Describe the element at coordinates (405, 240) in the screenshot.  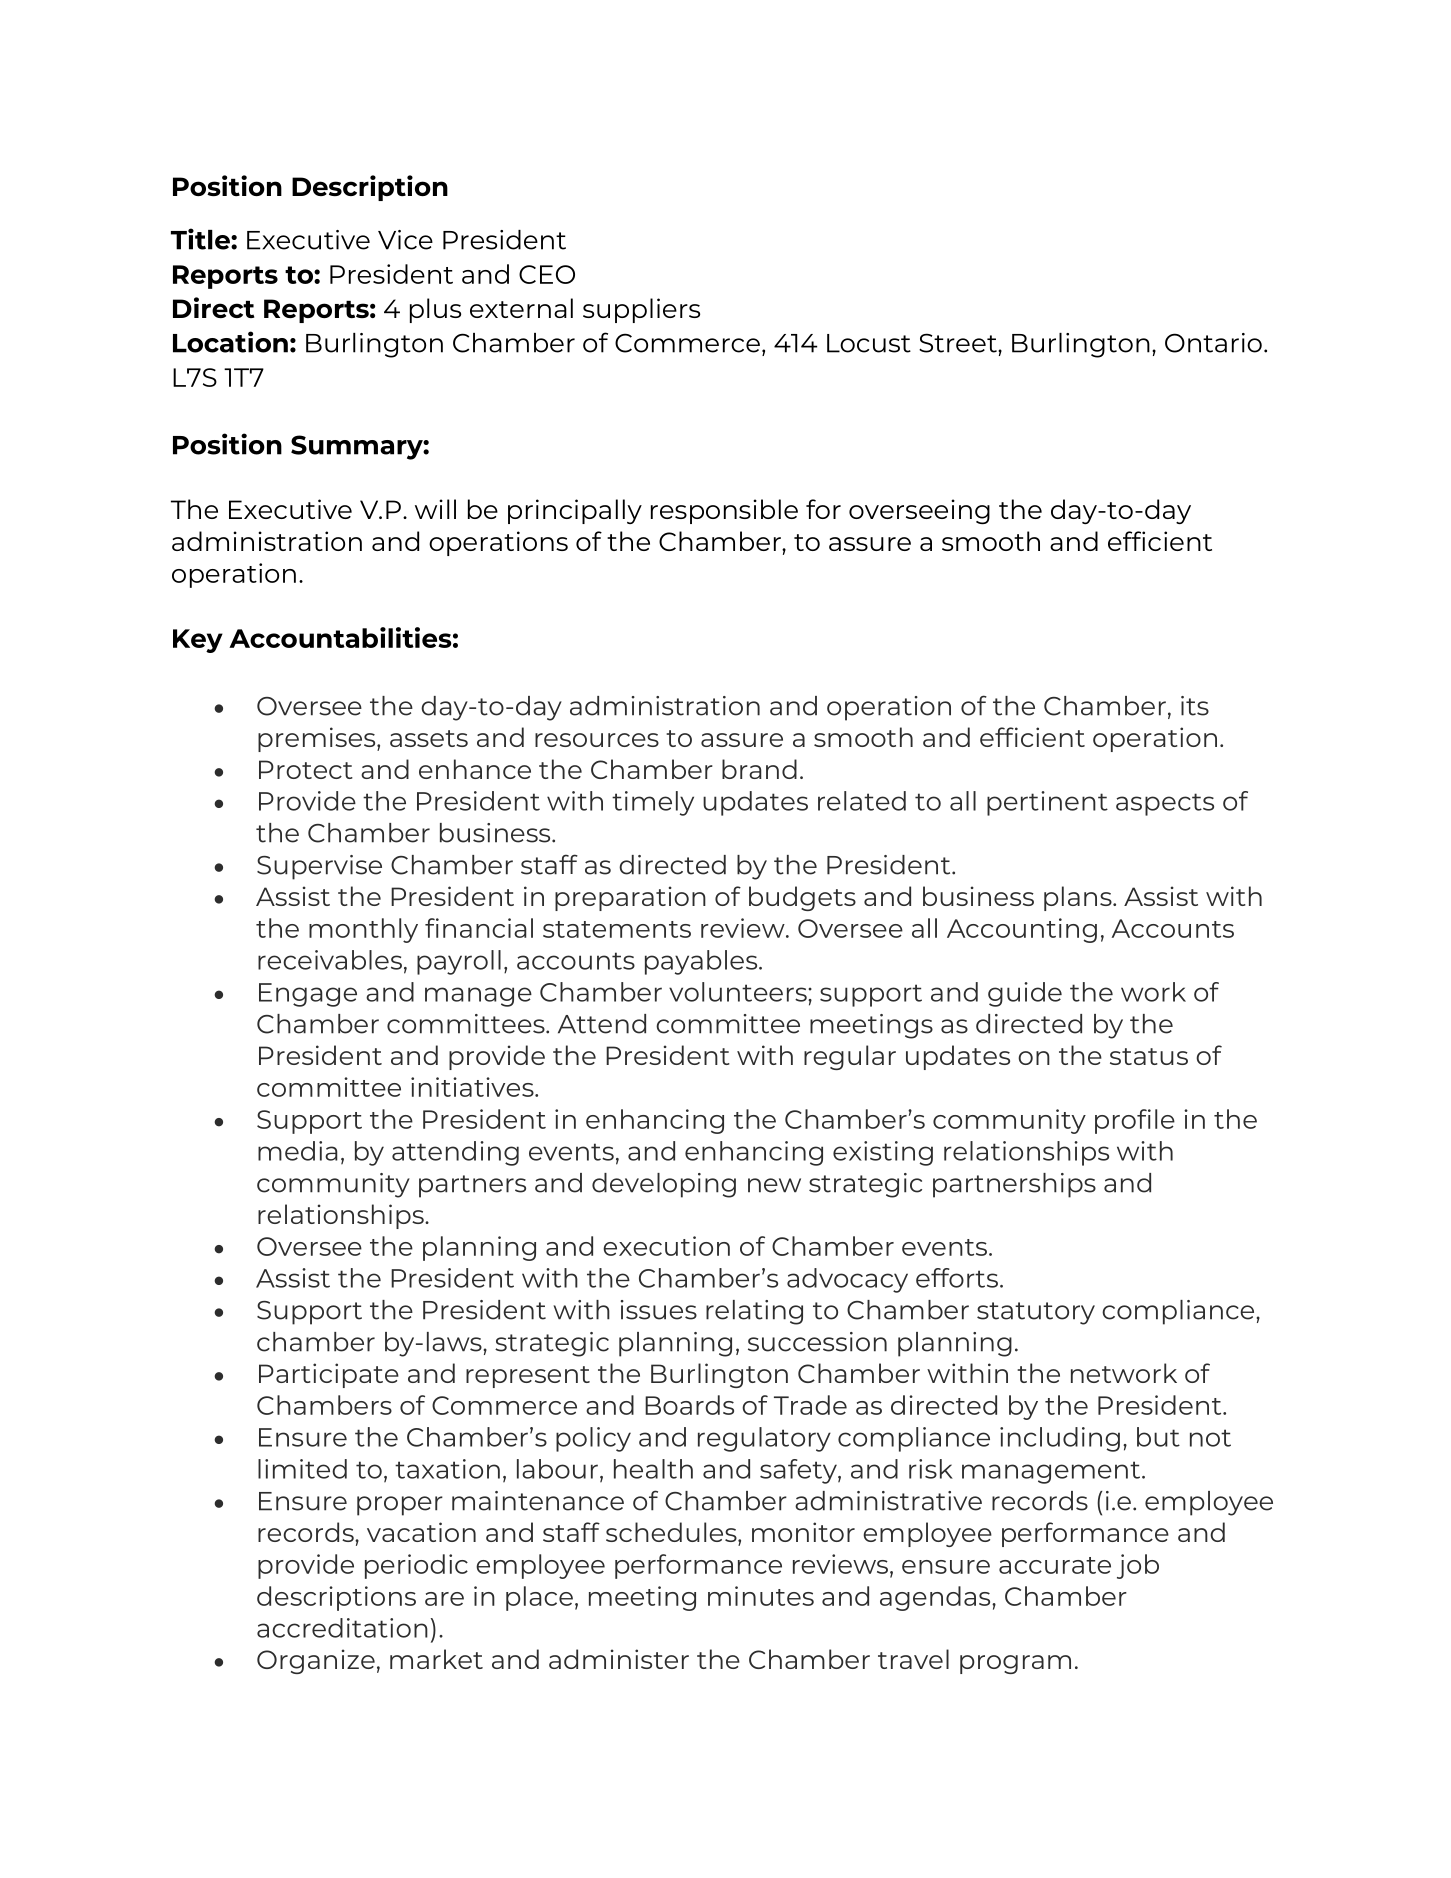
I see `Vice` at that location.
